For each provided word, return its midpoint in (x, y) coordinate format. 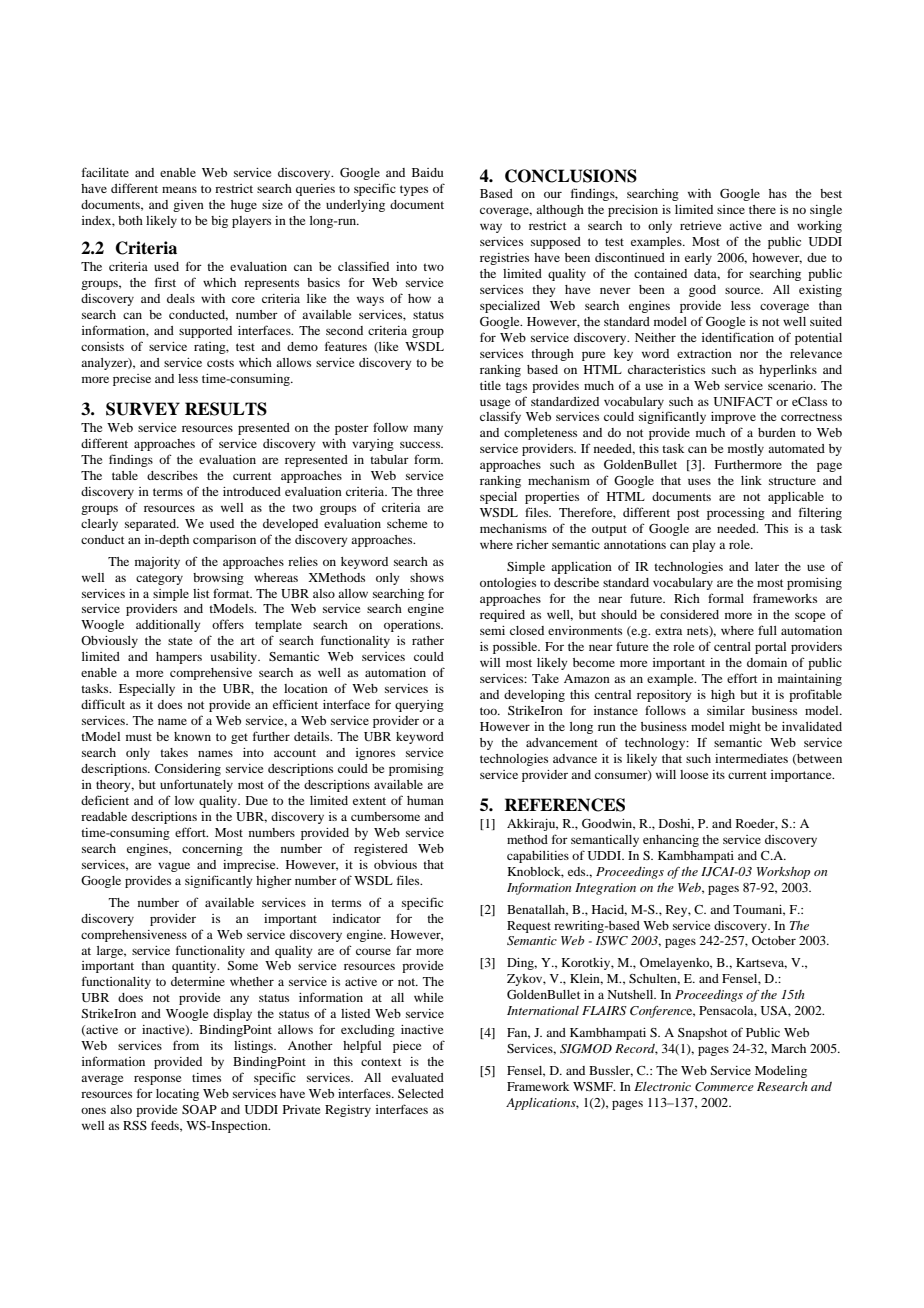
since (731, 209)
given (188, 206)
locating (177, 1095)
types (414, 190)
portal (770, 648)
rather (428, 640)
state (180, 641)
